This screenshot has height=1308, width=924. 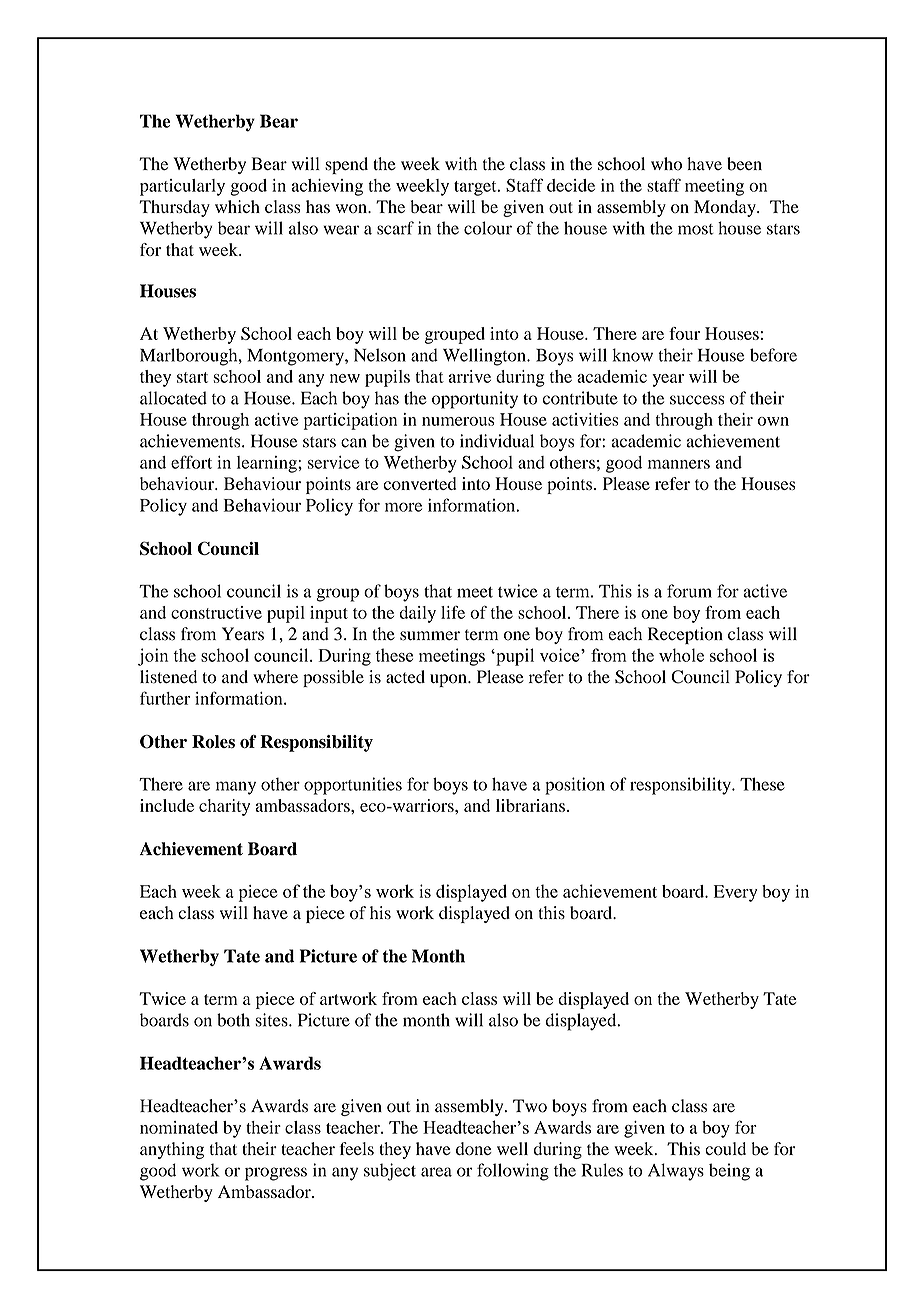 I want to click on charity, so click(x=224, y=807).
